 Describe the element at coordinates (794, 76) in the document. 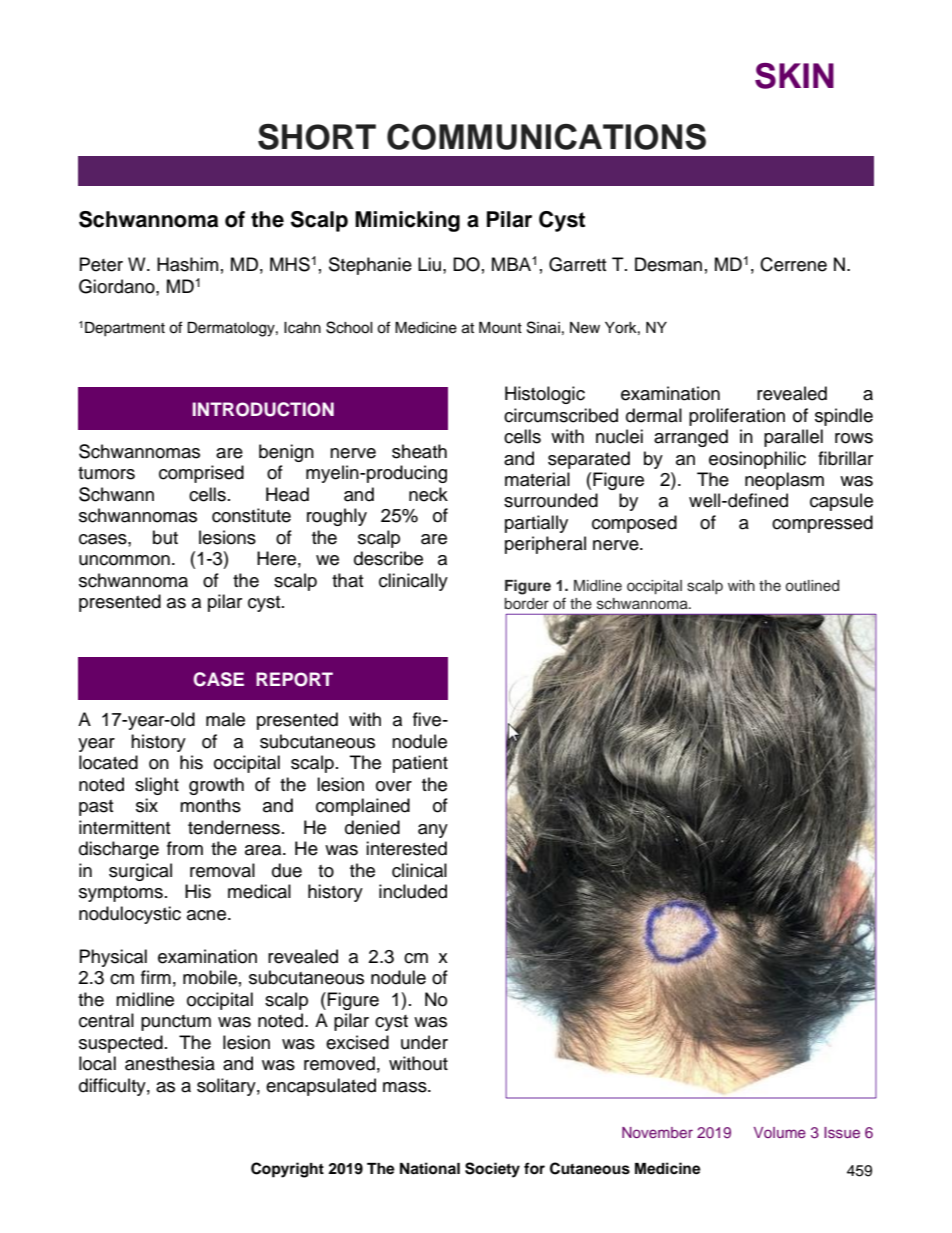

I see `SKIN` at that location.
